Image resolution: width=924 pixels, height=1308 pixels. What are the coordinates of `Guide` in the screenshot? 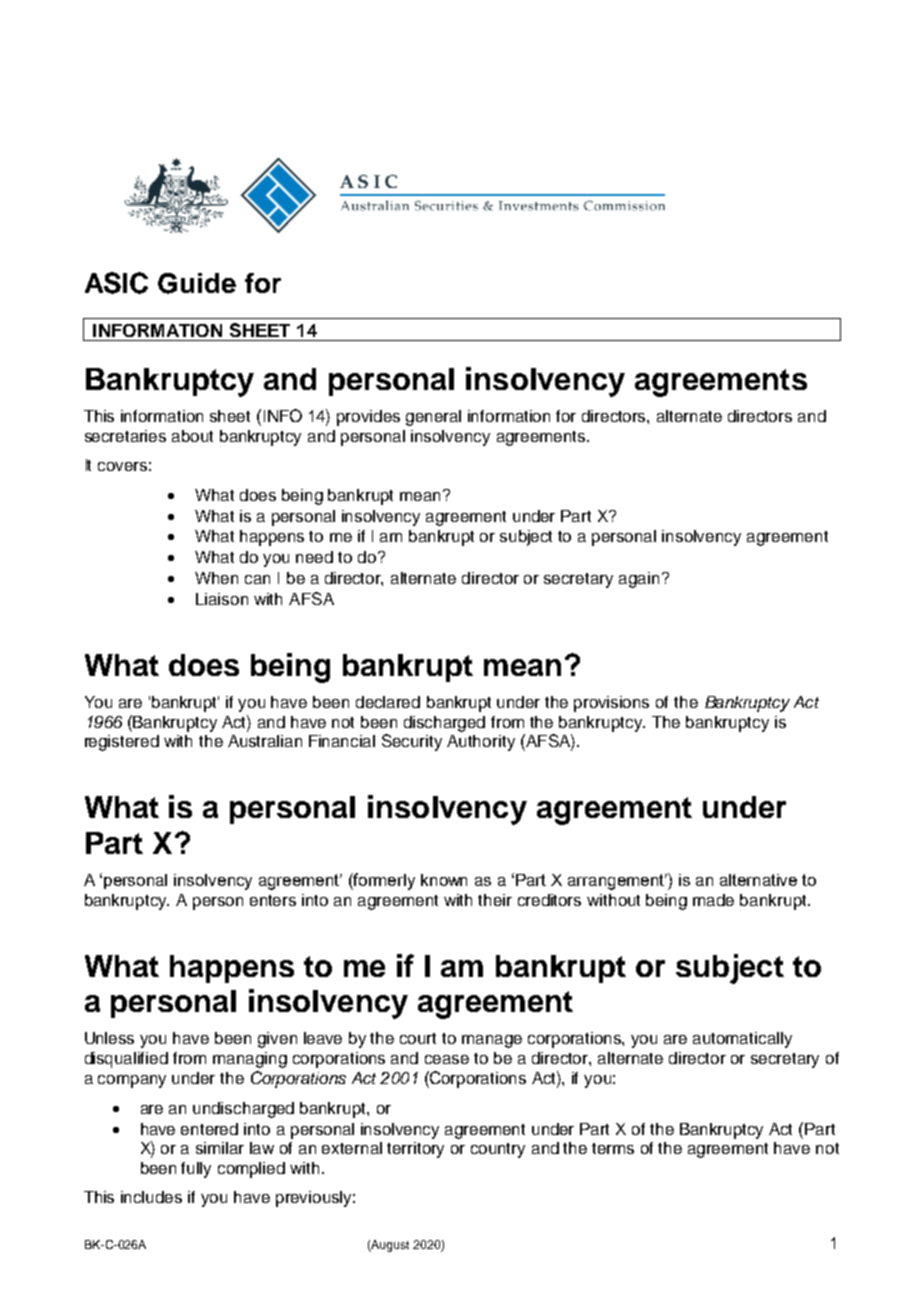 It's located at (197, 283).
